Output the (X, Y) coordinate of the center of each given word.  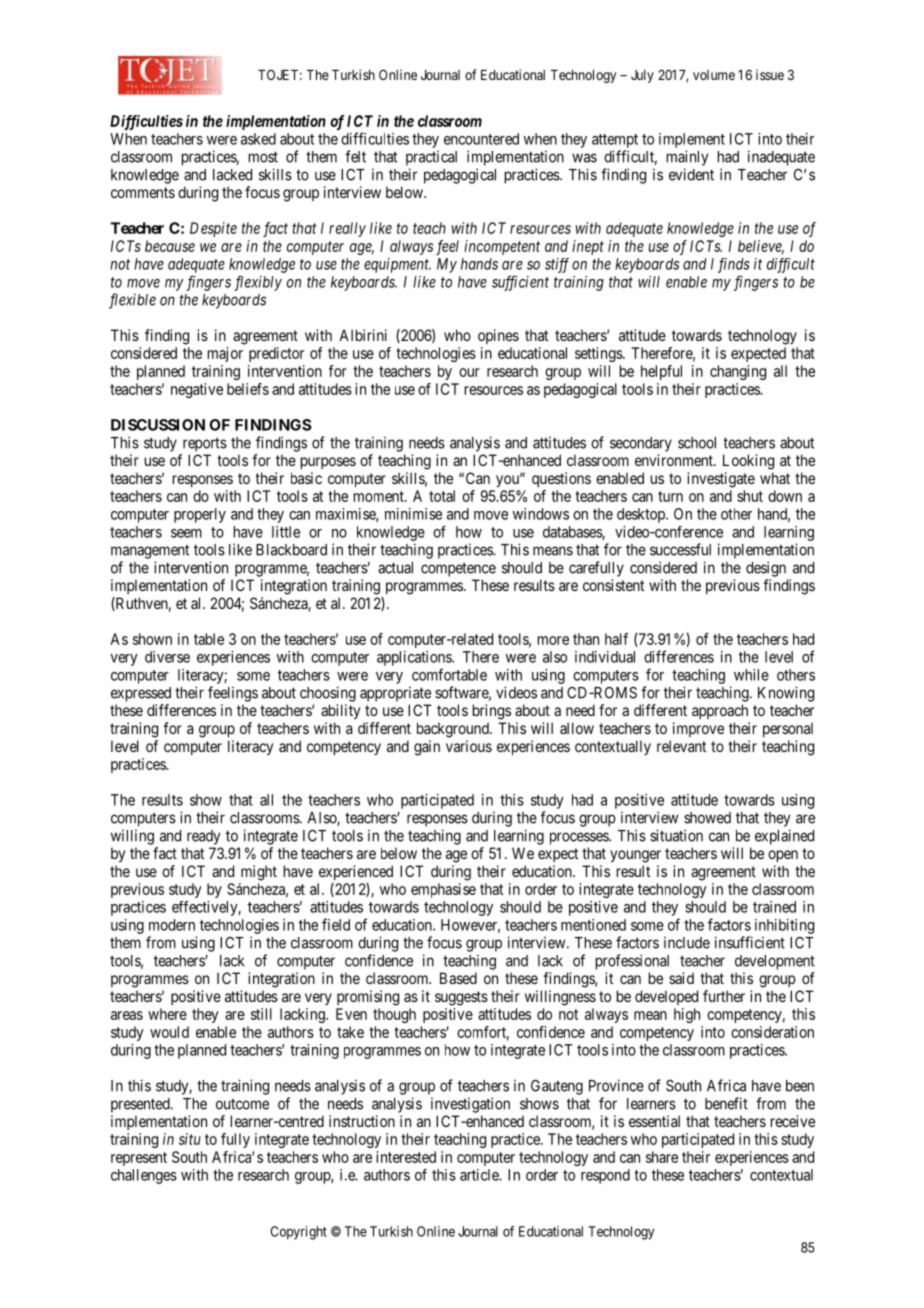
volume (714, 75)
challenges (144, 1176)
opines (498, 336)
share (662, 1157)
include (687, 942)
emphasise (443, 890)
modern (172, 925)
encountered (481, 139)
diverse (167, 657)
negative (197, 390)
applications (415, 658)
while (751, 675)
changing (738, 372)
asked (258, 139)
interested (406, 1157)
